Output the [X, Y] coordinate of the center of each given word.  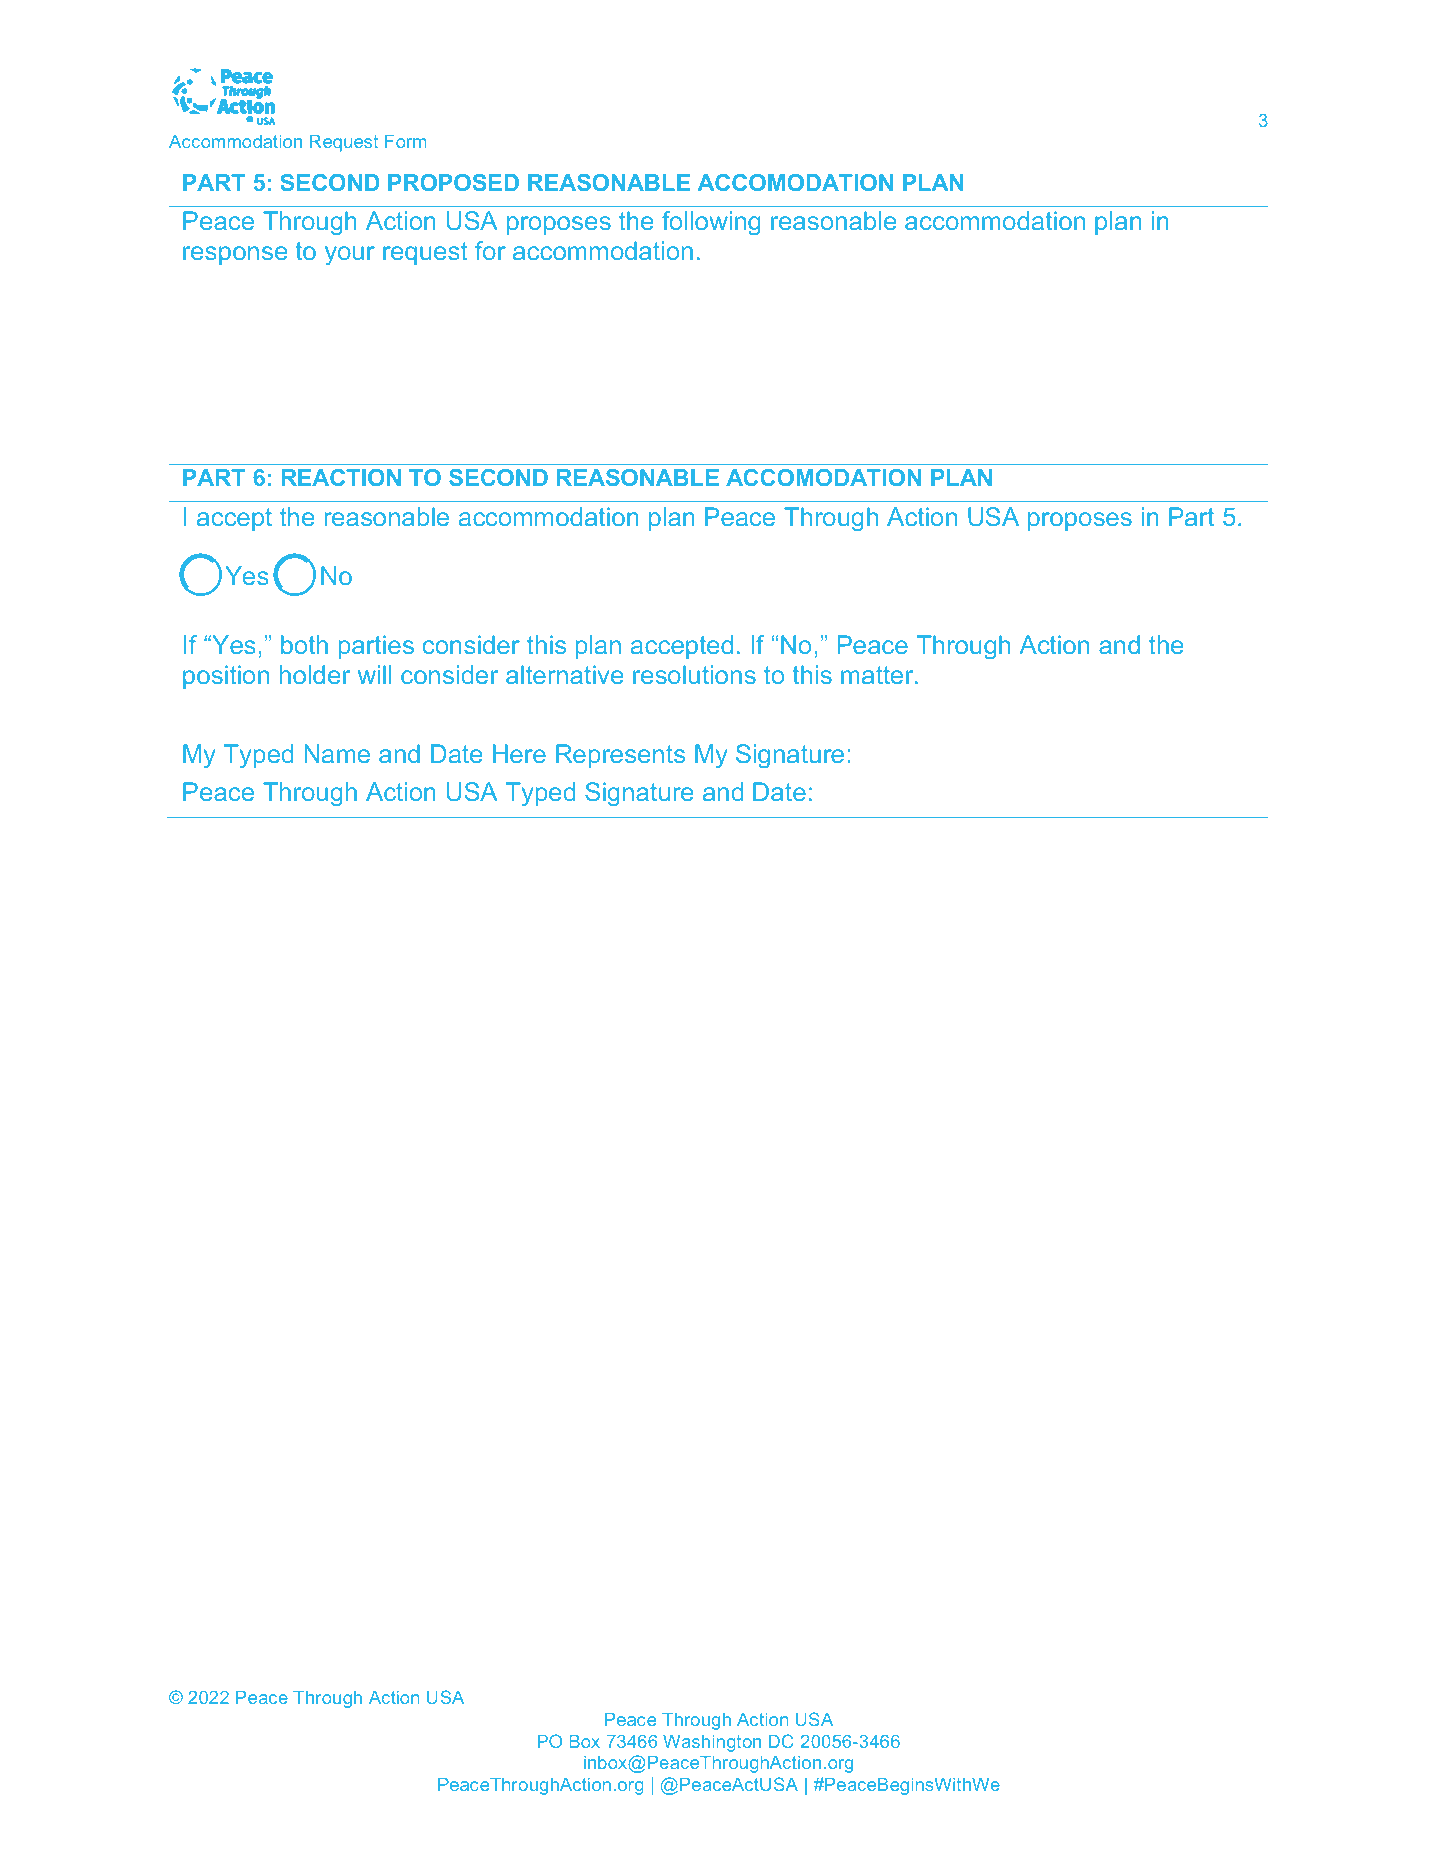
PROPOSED [453, 182]
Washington [712, 1743]
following [711, 223]
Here [519, 753]
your [350, 255]
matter [878, 675]
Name [337, 753]
